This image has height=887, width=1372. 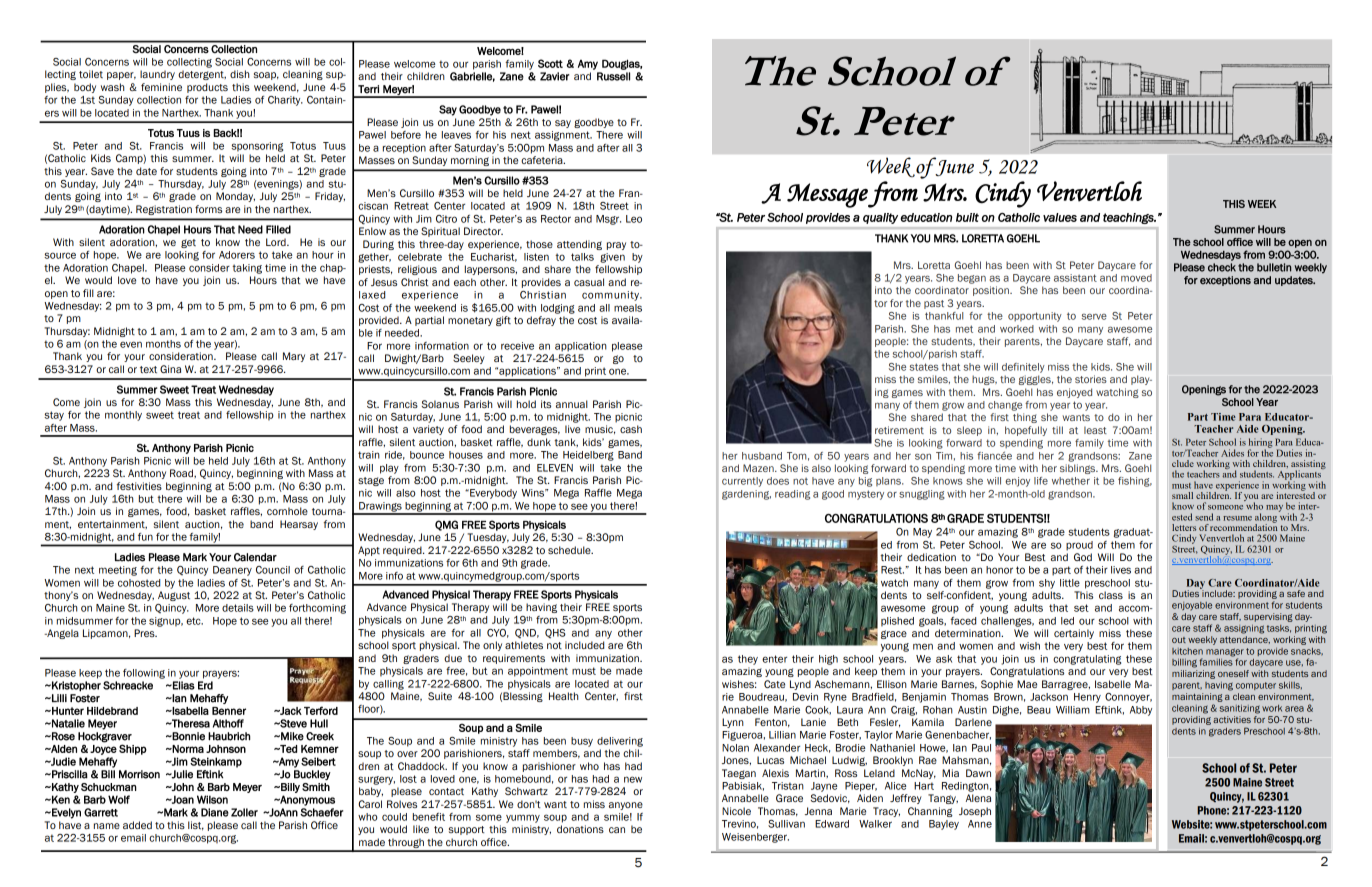 I want to click on class, so click(x=1111, y=595).
